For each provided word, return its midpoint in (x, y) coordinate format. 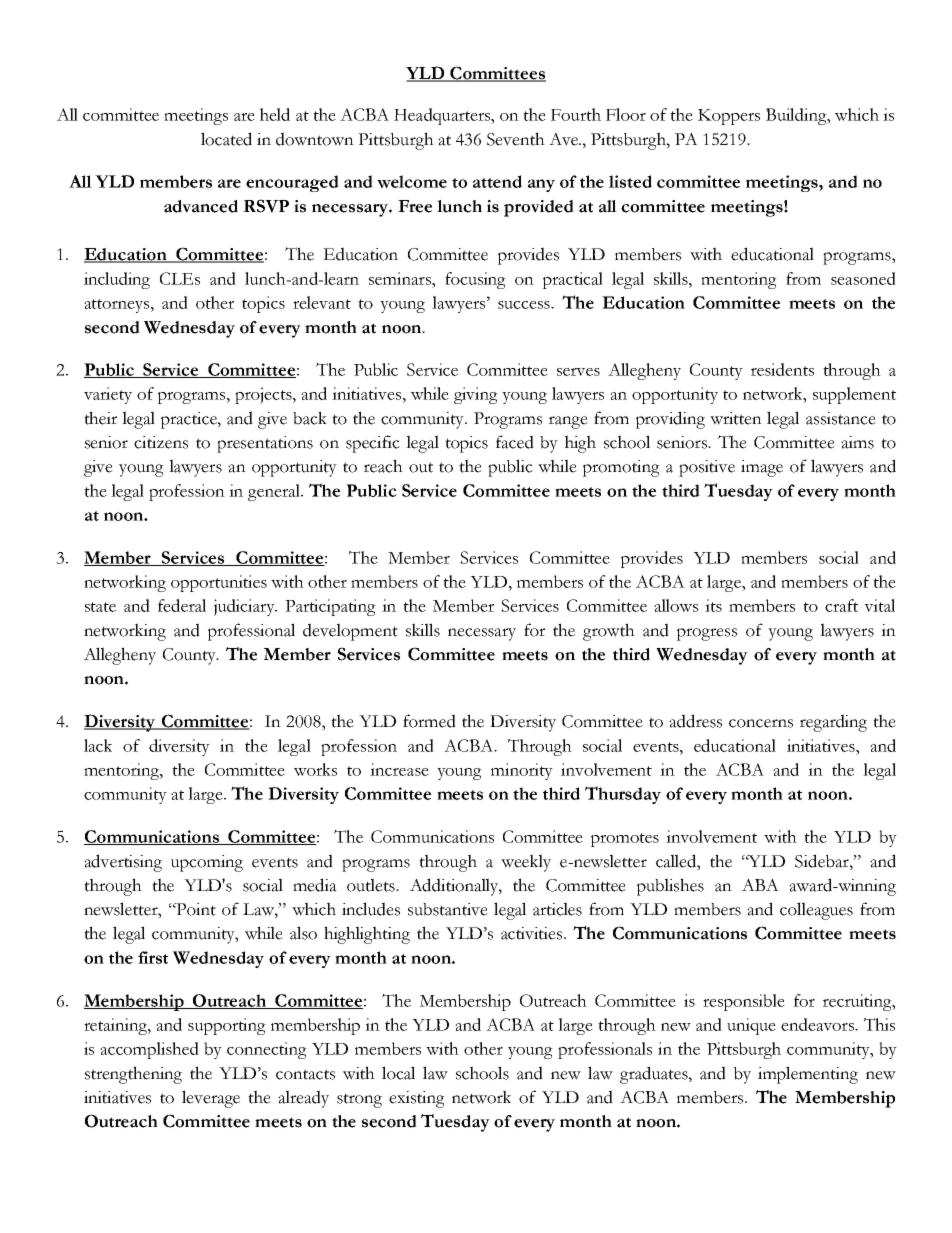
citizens (161, 442)
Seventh (516, 139)
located (226, 139)
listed (630, 181)
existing (417, 1099)
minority (522, 771)
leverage (211, 1099)
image (762, 468)
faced (515, 442)
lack (98, 745)
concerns (761, 723)
